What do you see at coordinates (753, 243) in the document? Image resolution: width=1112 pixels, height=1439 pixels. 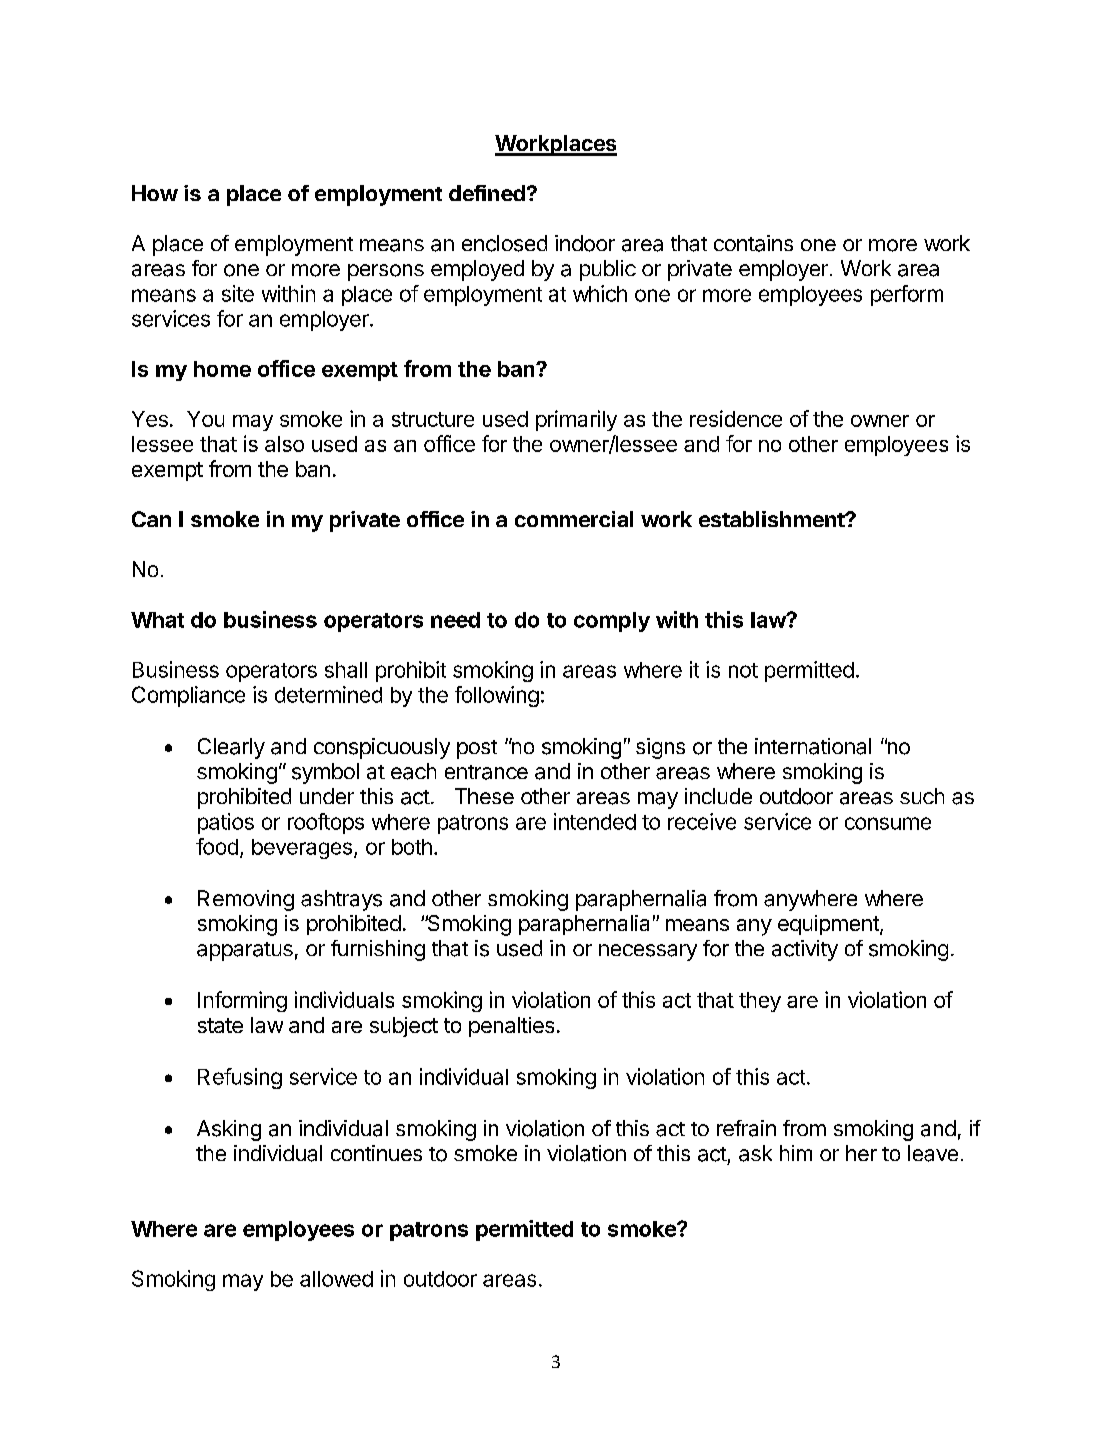 I see `contains` at bounding box center [753, 243].
